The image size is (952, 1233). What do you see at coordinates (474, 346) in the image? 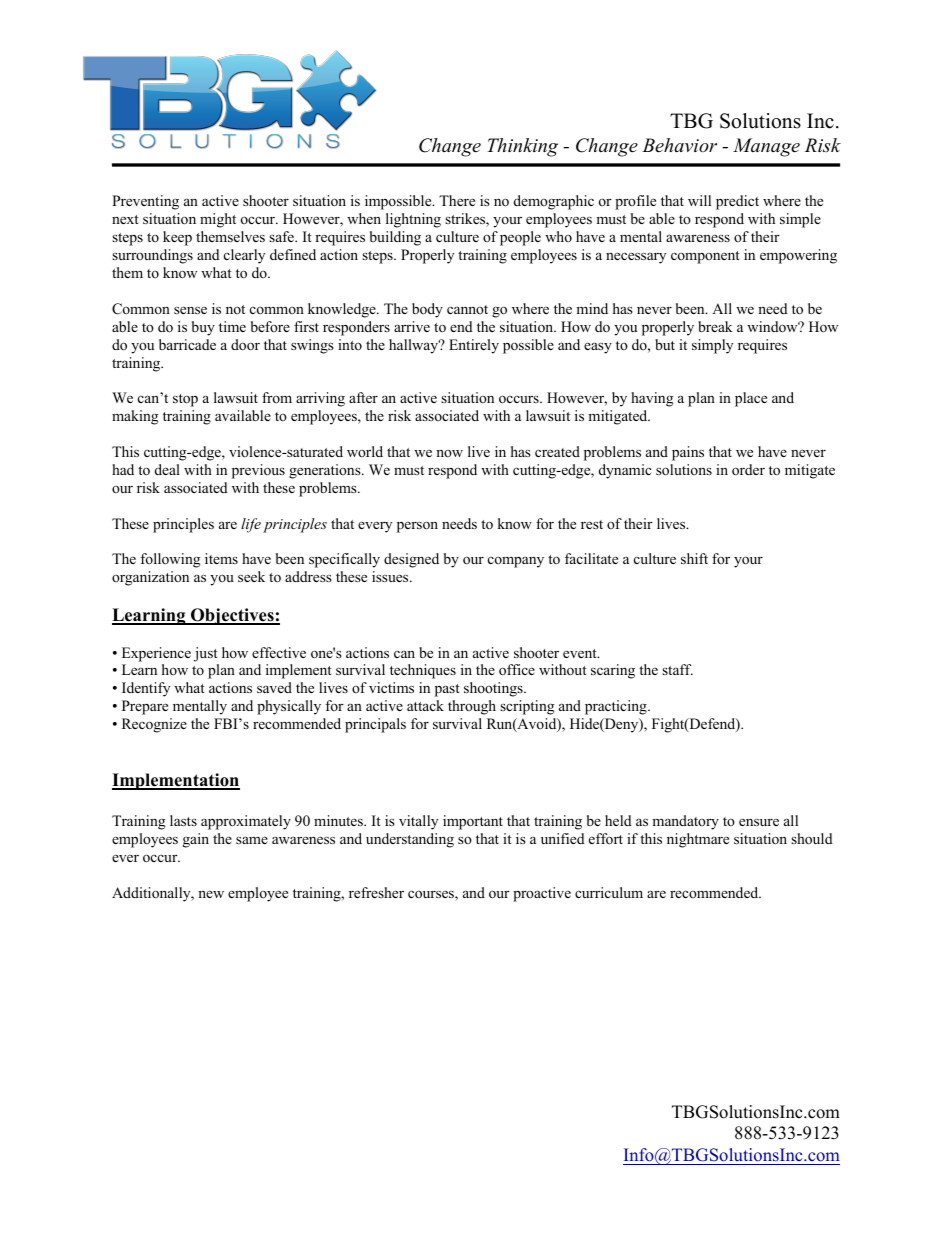
I see `Entirely` at bounding box center [474, 346].
